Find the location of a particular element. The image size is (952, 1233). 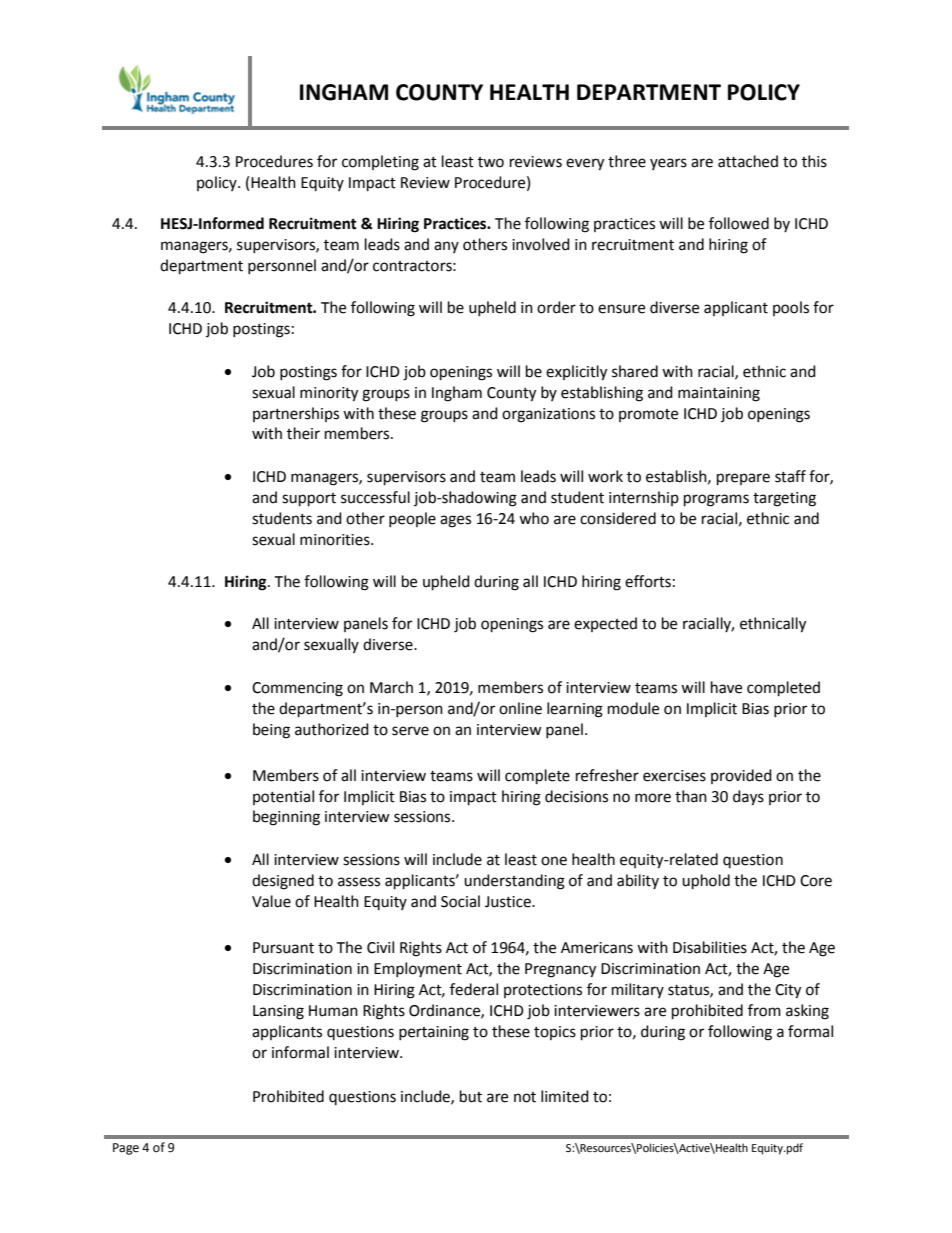

have is located at coordinates (726, 687).
